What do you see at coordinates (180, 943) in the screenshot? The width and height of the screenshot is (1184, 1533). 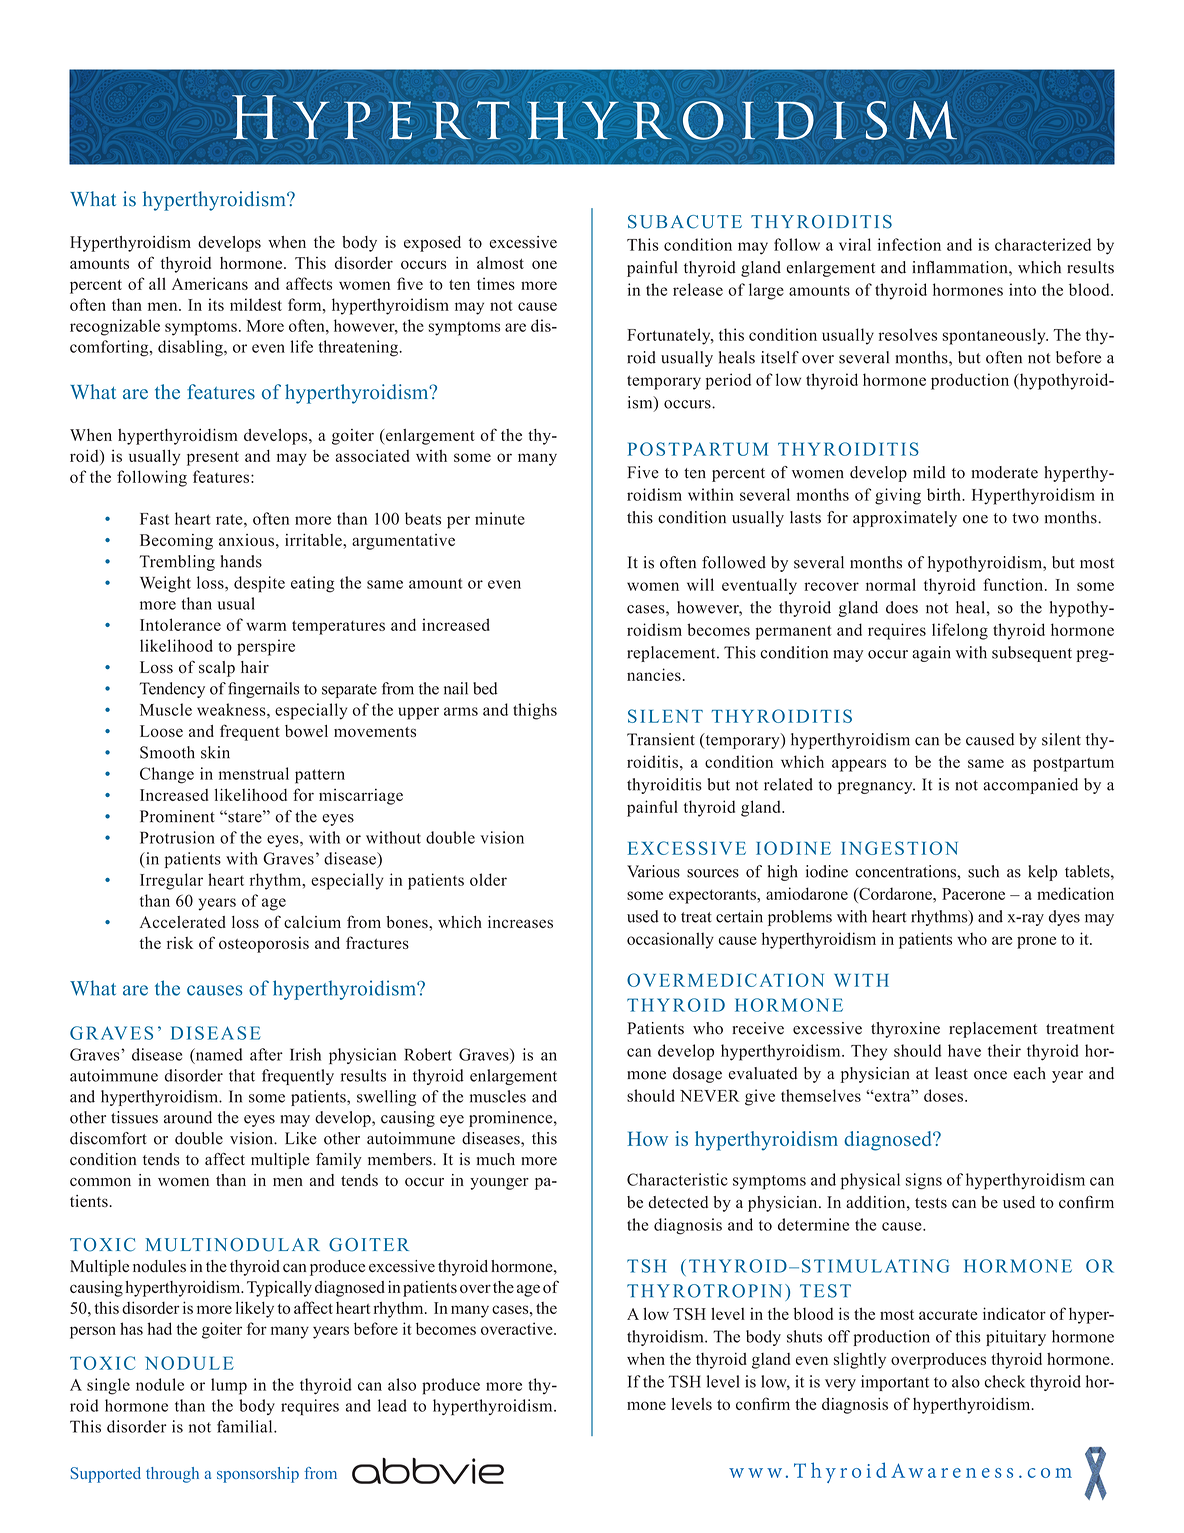 I see `risk` at bounding box center [180, 943].
